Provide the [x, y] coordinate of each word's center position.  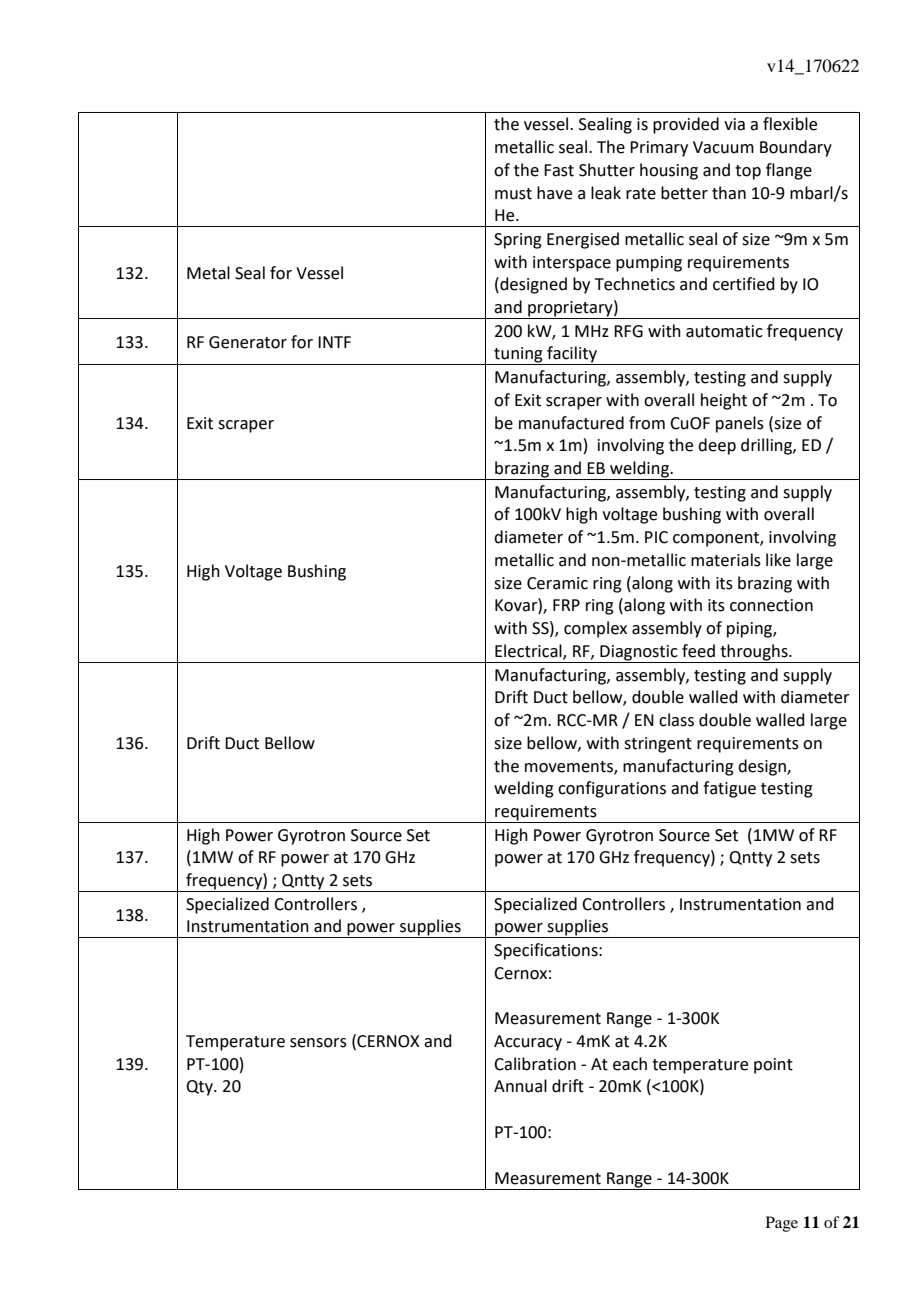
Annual [520, 1086]
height [724, 401]
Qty [200, 1088]
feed [698, 651]
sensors [318, 1043]
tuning [518, 356]
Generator [248, 342]
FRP [566, 605]
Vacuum [723, 147]
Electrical [529, 652]
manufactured [571, 423]
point [773, 1066]
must [513, 194]
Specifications [547, 951]
